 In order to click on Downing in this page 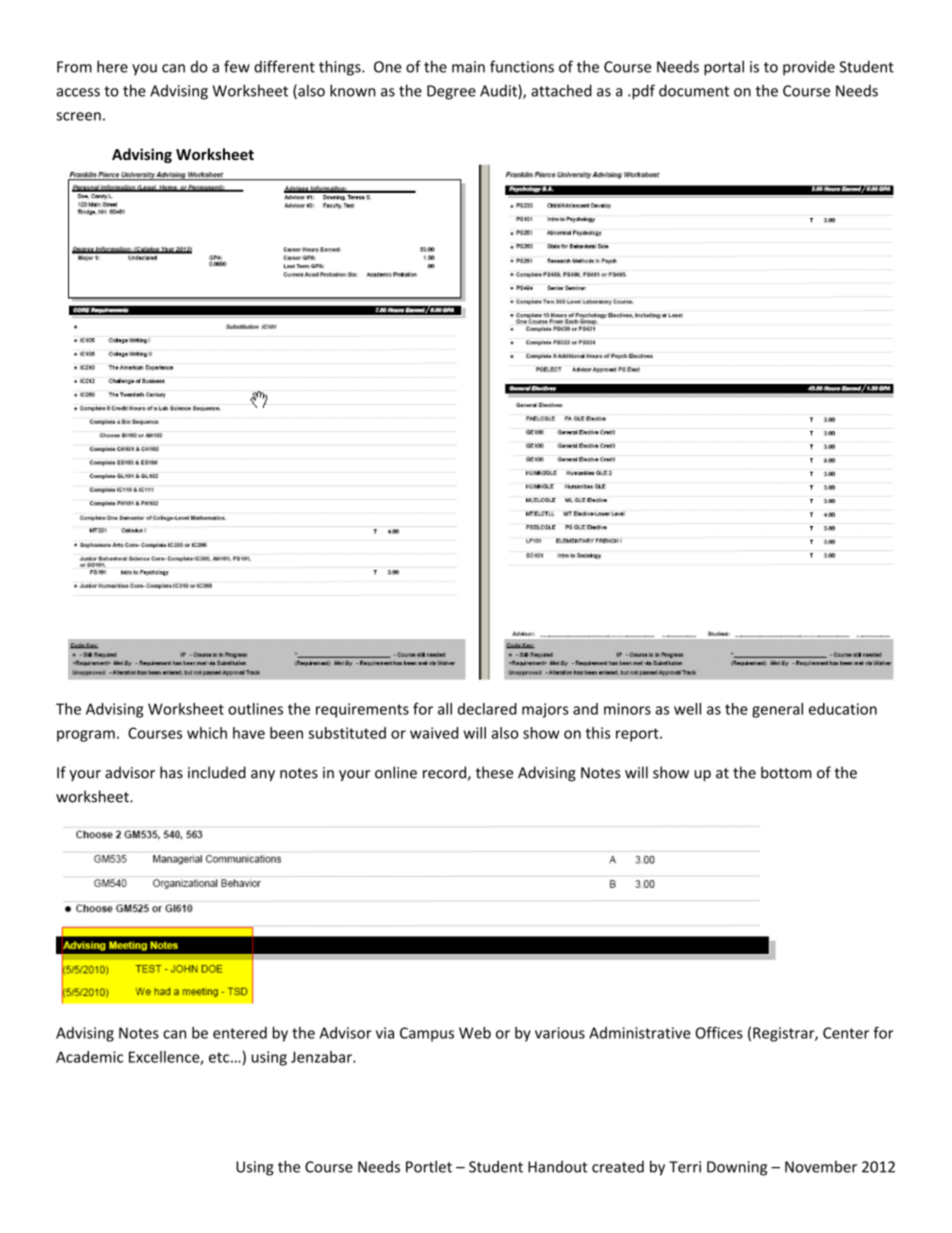, I will do `click(737, 1168)`.
